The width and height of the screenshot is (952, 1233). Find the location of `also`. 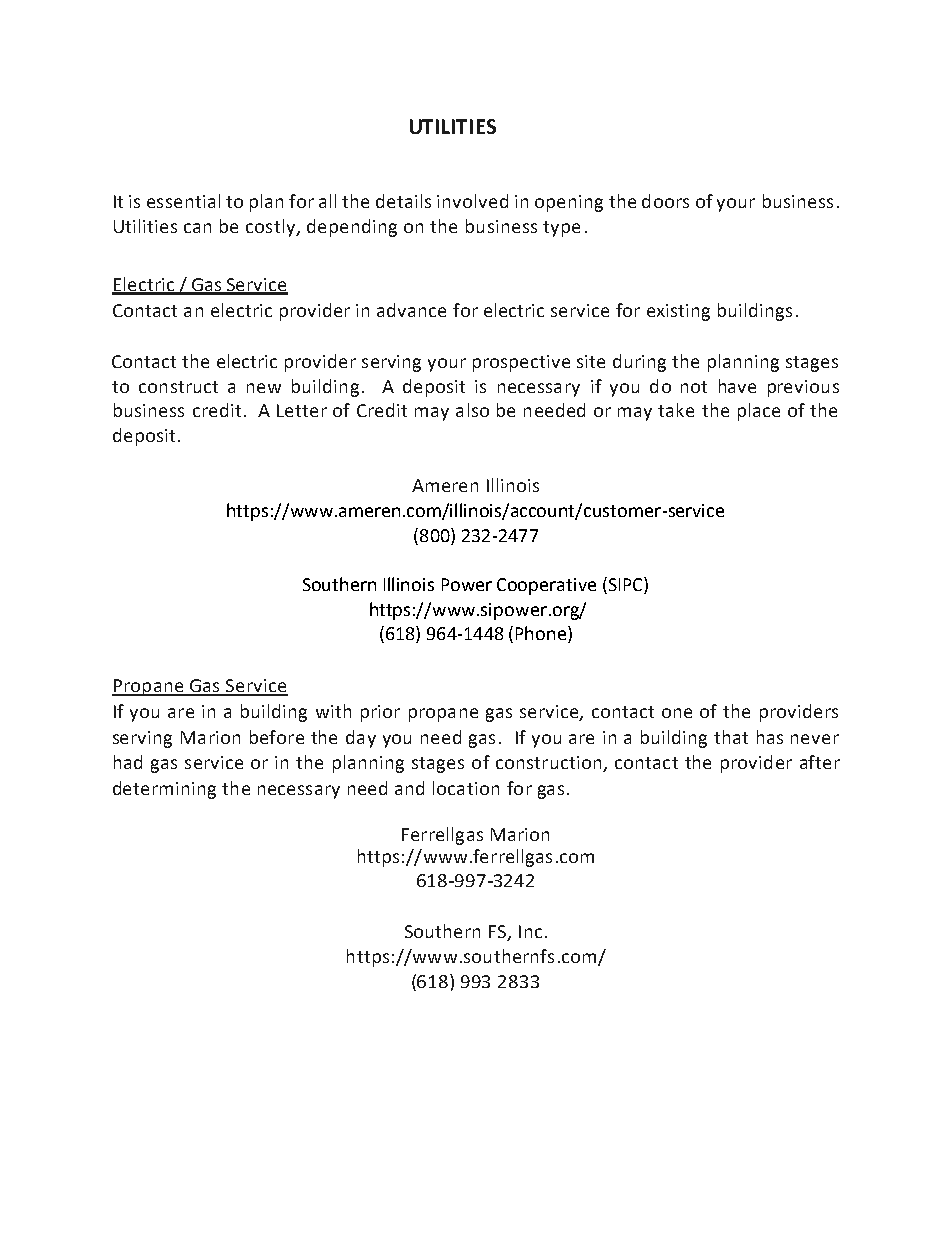

also is located at coordinates (472, 410).
